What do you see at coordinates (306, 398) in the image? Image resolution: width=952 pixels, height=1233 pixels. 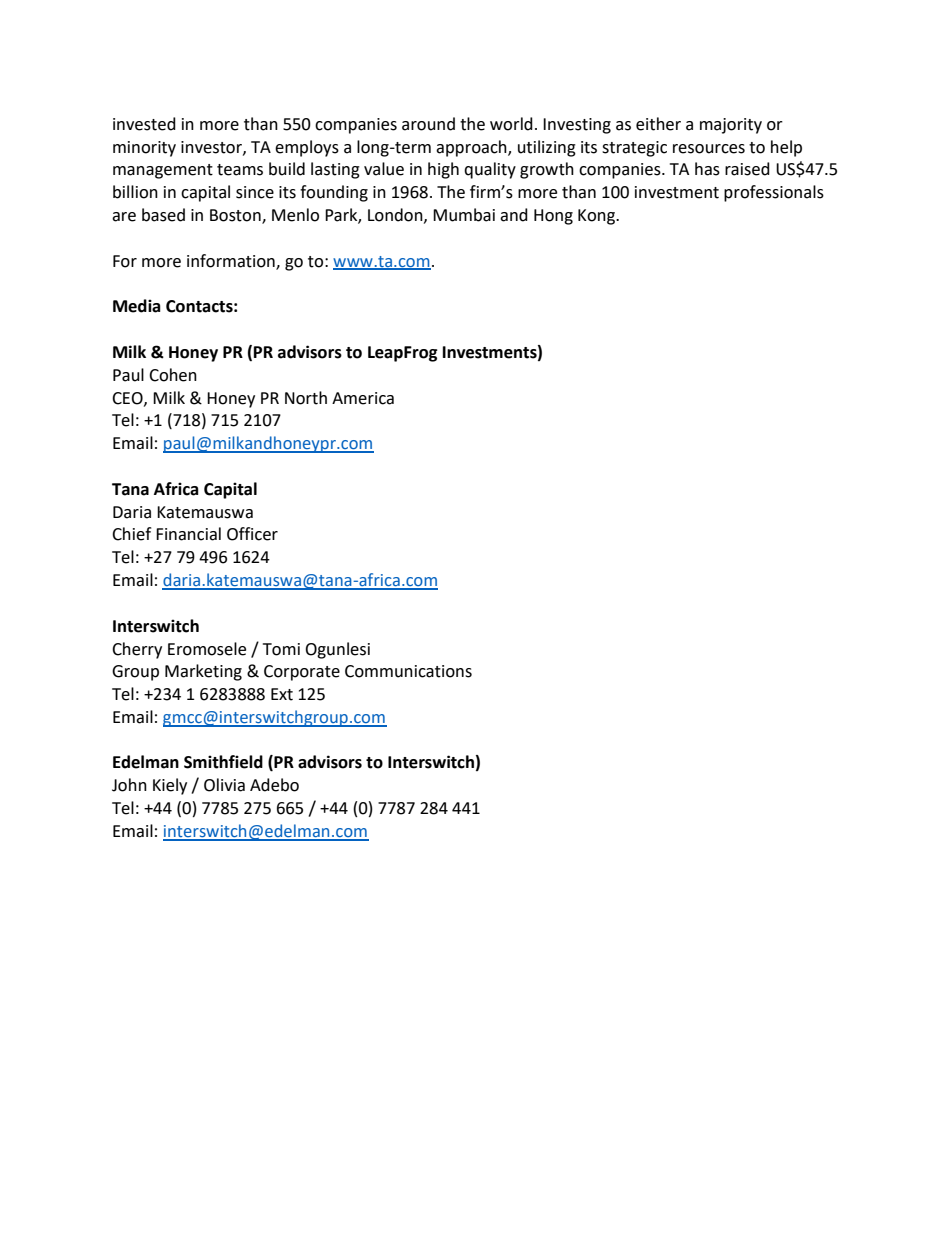 I see `North` at bounding box center [306, 398].
